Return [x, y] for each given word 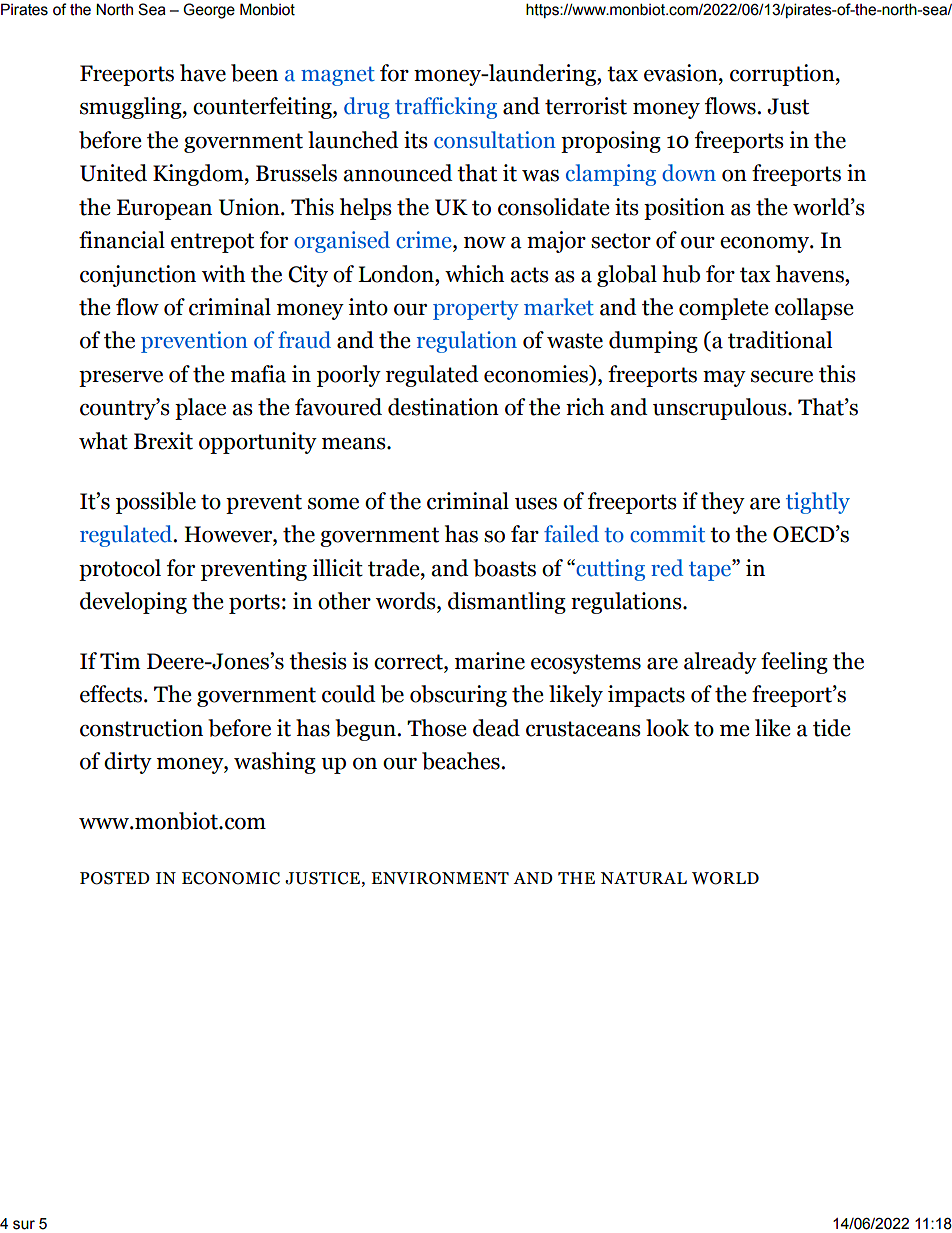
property [476, 310]
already [720, 663]
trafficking [446, 108]
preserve [121, 379]
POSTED [115, 878]
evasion [682, 73]
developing [133, 603]
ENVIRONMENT [440, 878]
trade [395, 568]
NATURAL [644, 878]
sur [24, 1225]
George [209, 11]
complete [723, 309]
